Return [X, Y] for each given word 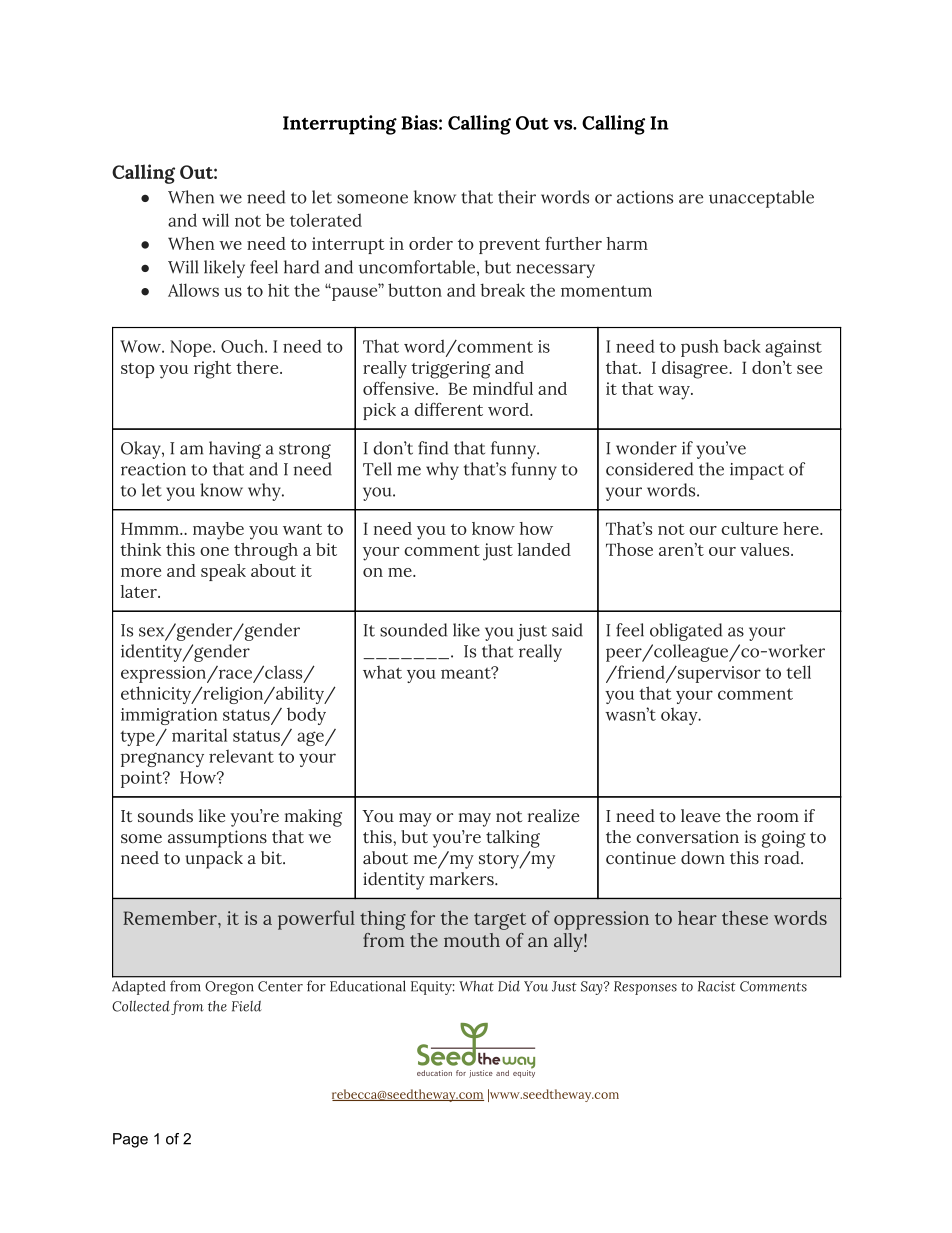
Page [130, 1140]
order [431, 243]
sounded [413, 630]
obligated [686, 632]
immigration [169, 716]
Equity [432, 988]
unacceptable [761, 199]
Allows [193, 290]
